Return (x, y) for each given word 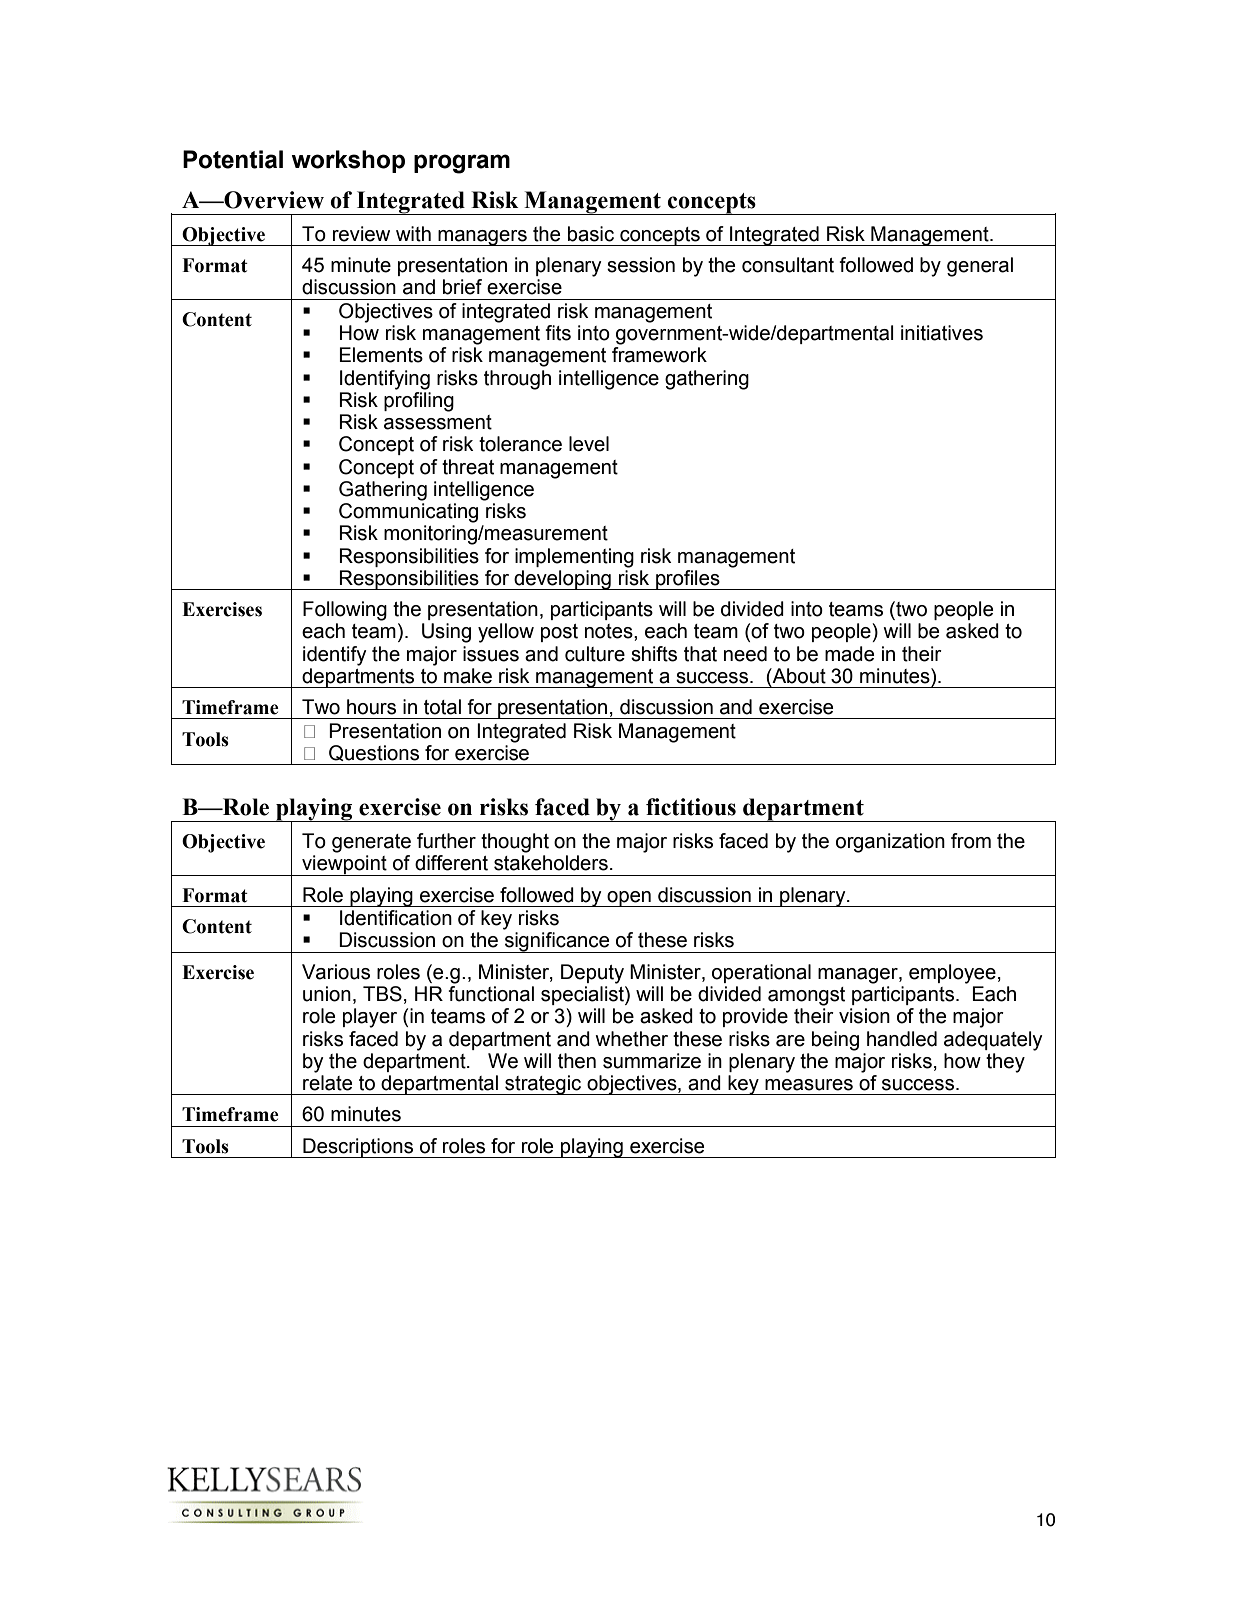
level (589, 444)
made (849, 654)
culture (595, 654)
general (980, 267)
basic (591, 234)
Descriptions (358, 1148)
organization (890, 843)
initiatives (942, 333)
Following (345, 611)
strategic (543, 1085)
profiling (419, 402)
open (629, 899)
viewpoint (344, 865)
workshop (348, 161)
